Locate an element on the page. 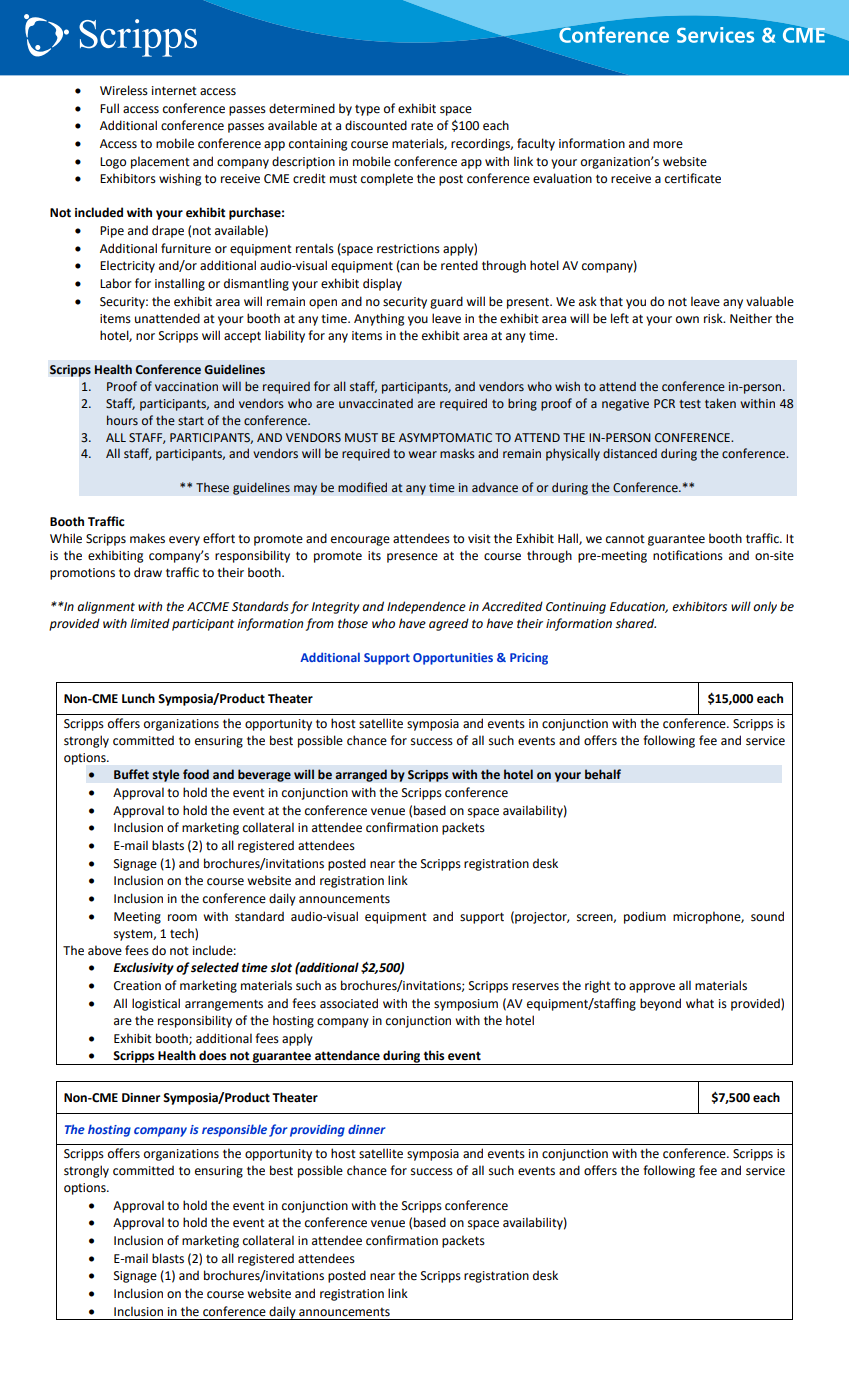  rate is located at coordinates (422, 126).
